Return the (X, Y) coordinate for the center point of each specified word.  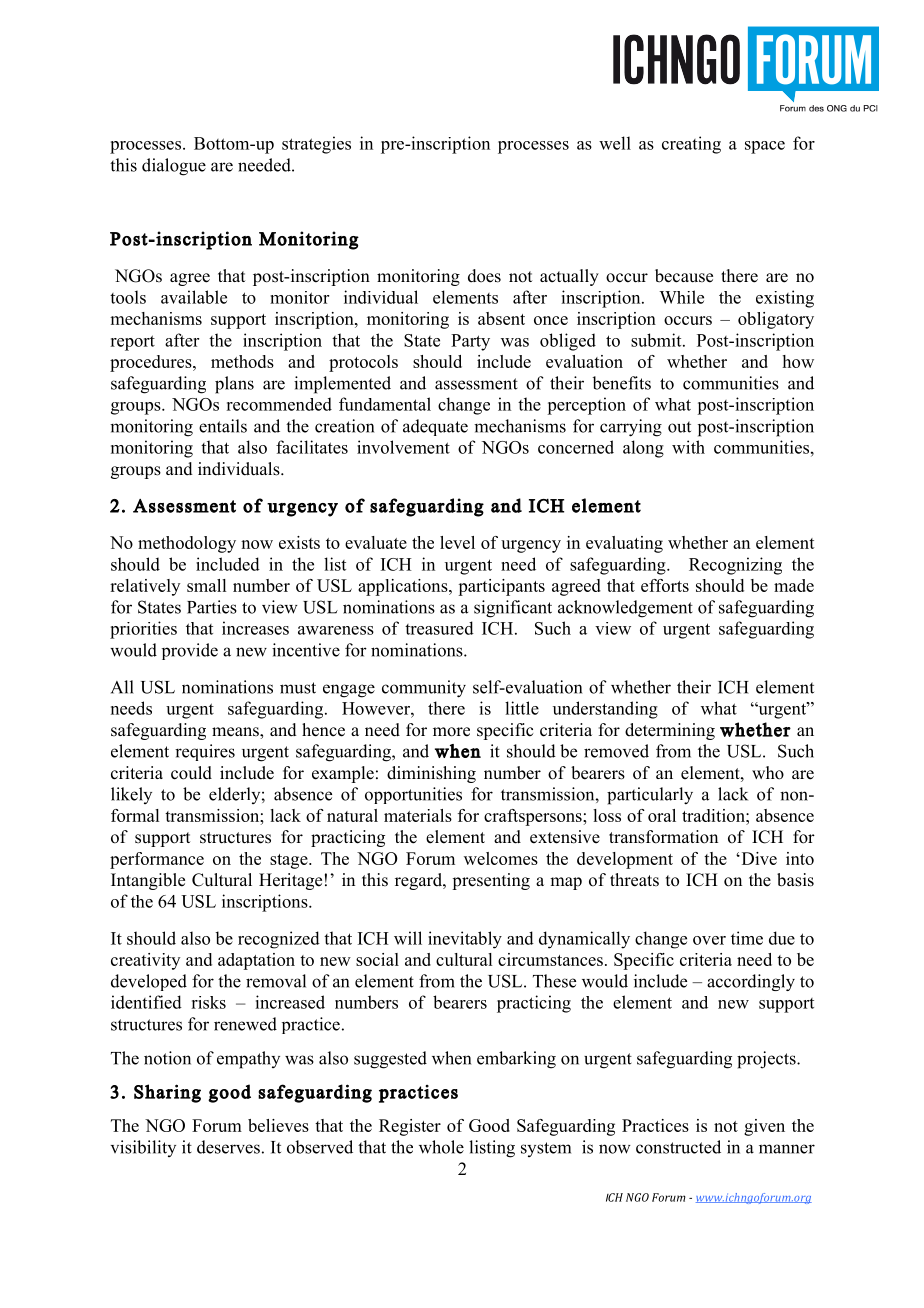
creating (691, 145)
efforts (665, 585)
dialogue (174, 167)
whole (441, 1147)
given (764, 1127)
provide (190, 651)
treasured (439, 628)
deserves (228, 1147)
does (484, 276)
